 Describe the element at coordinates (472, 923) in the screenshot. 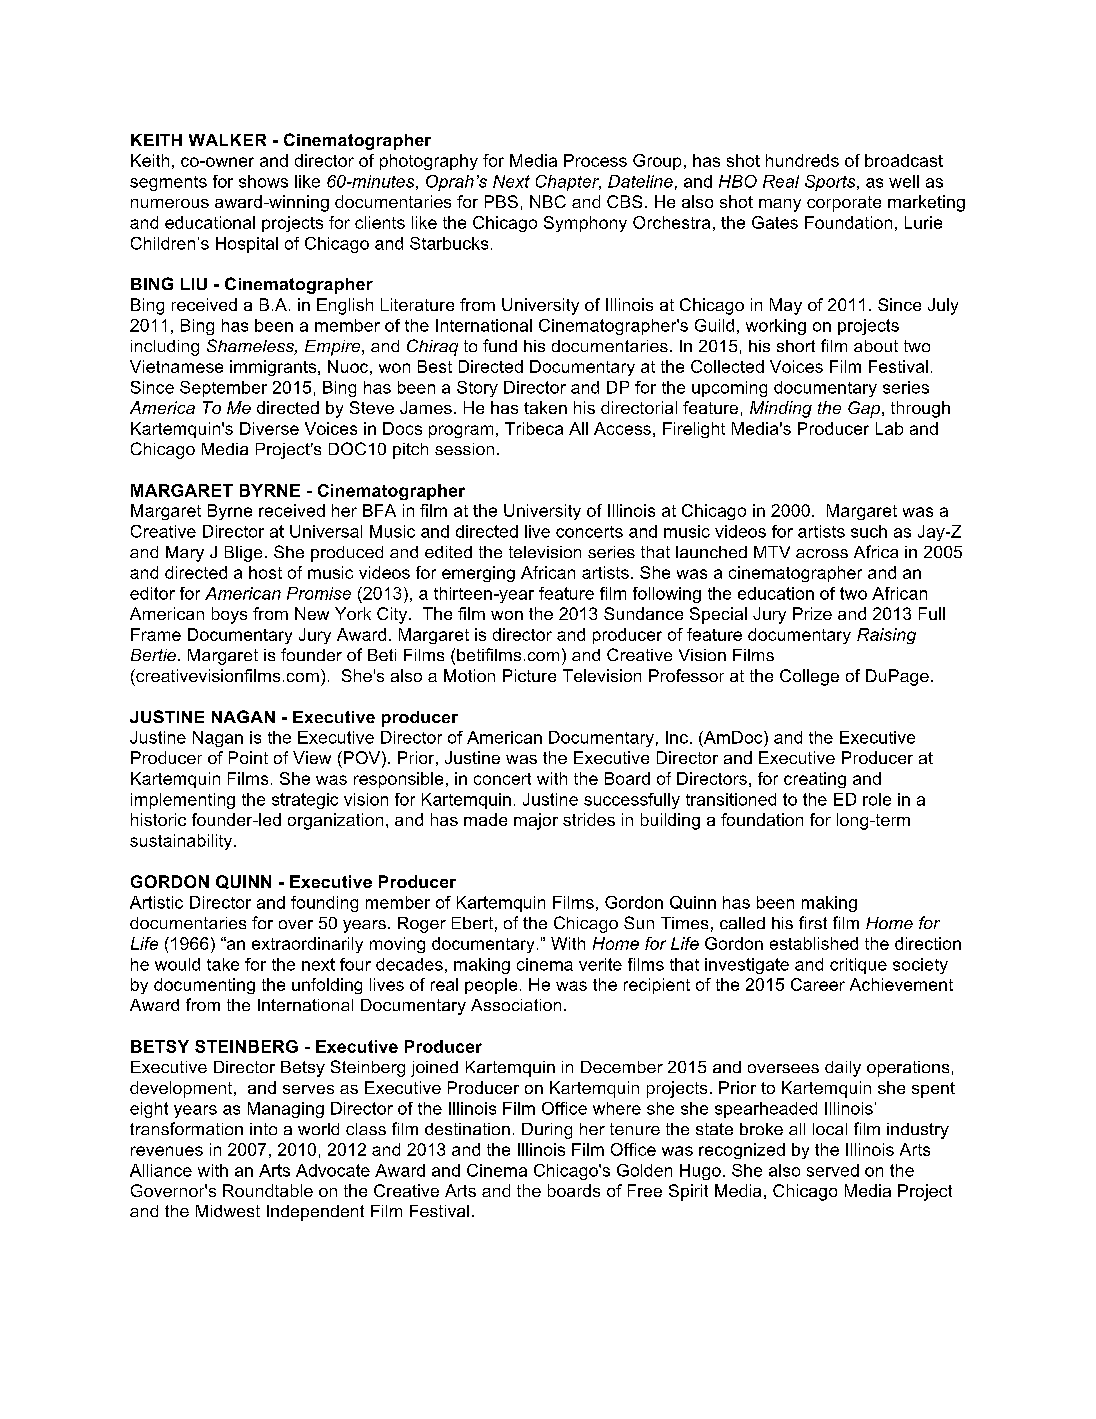

I see `Ebert` at that location.
